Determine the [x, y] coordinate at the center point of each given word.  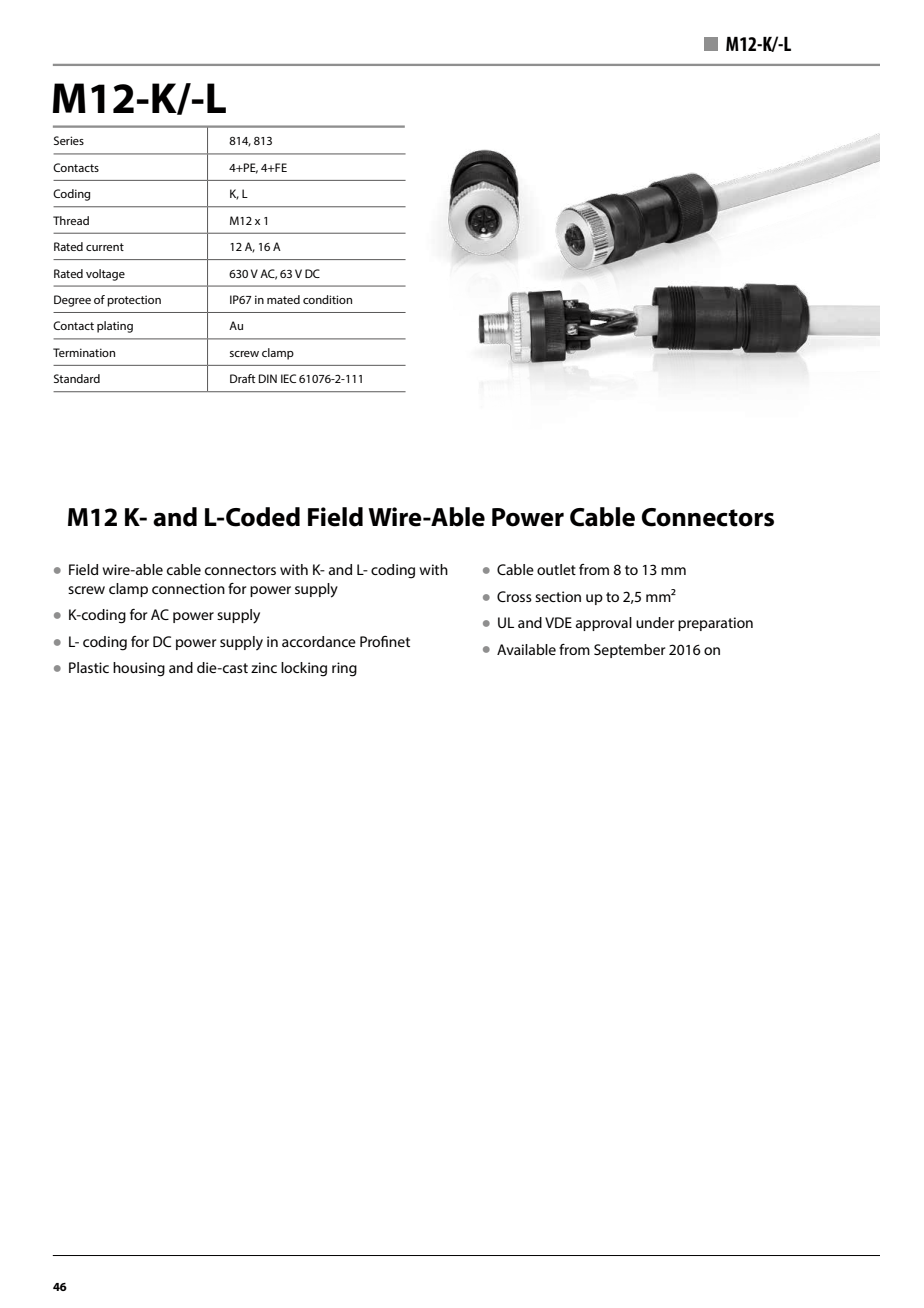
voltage [105, 275]
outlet [556, 569]
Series [69, 140]
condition [327, 299]
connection [188, 588]
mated [283, 299]
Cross [514, 596]
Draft [242, 378]
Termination [84, 352]
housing [139, 669]
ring [344, 669]
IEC [288, 378]
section [558, 596]
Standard [77, 378]
